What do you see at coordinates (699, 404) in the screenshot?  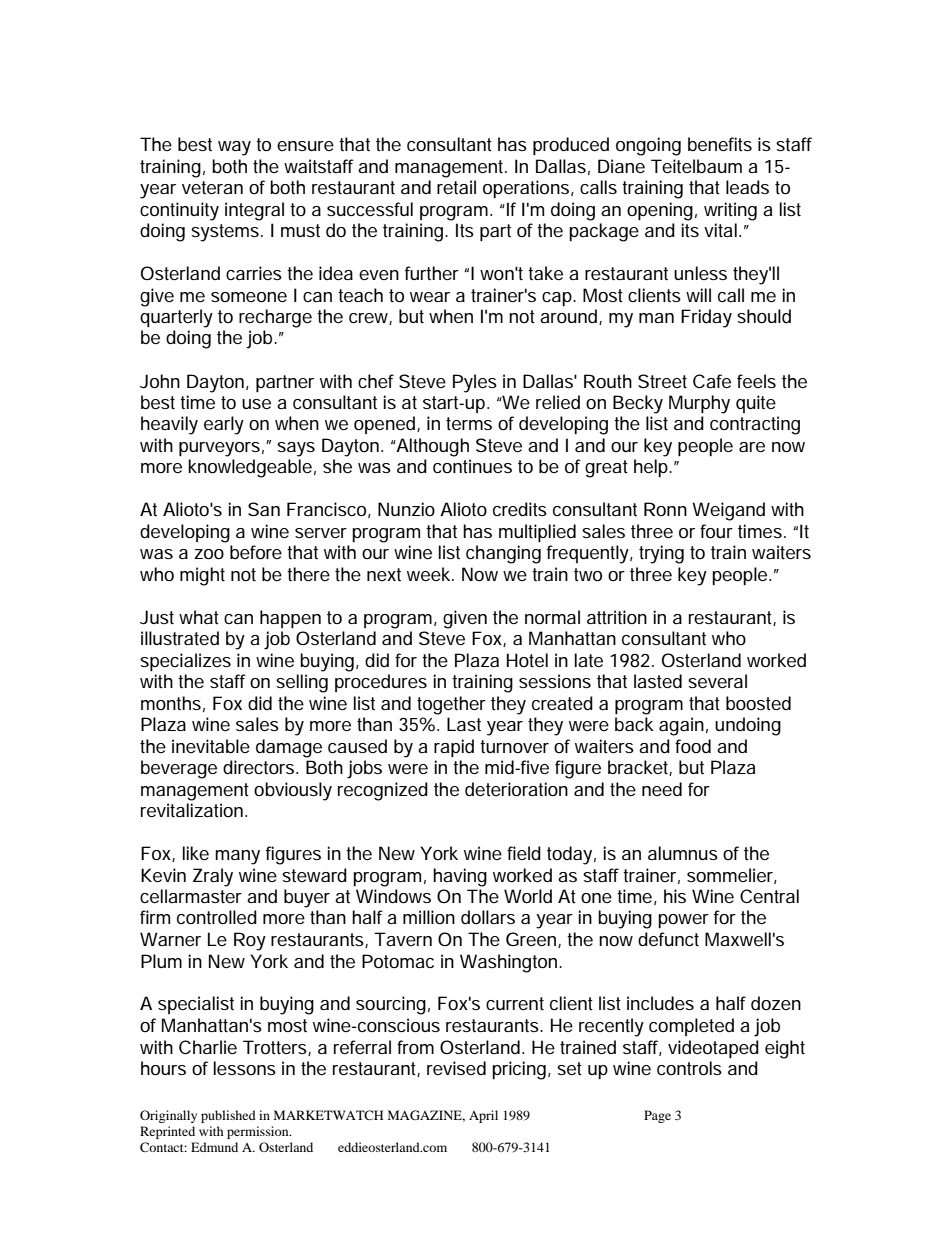 I see `Murphy` at bounding box center [699, 404].
